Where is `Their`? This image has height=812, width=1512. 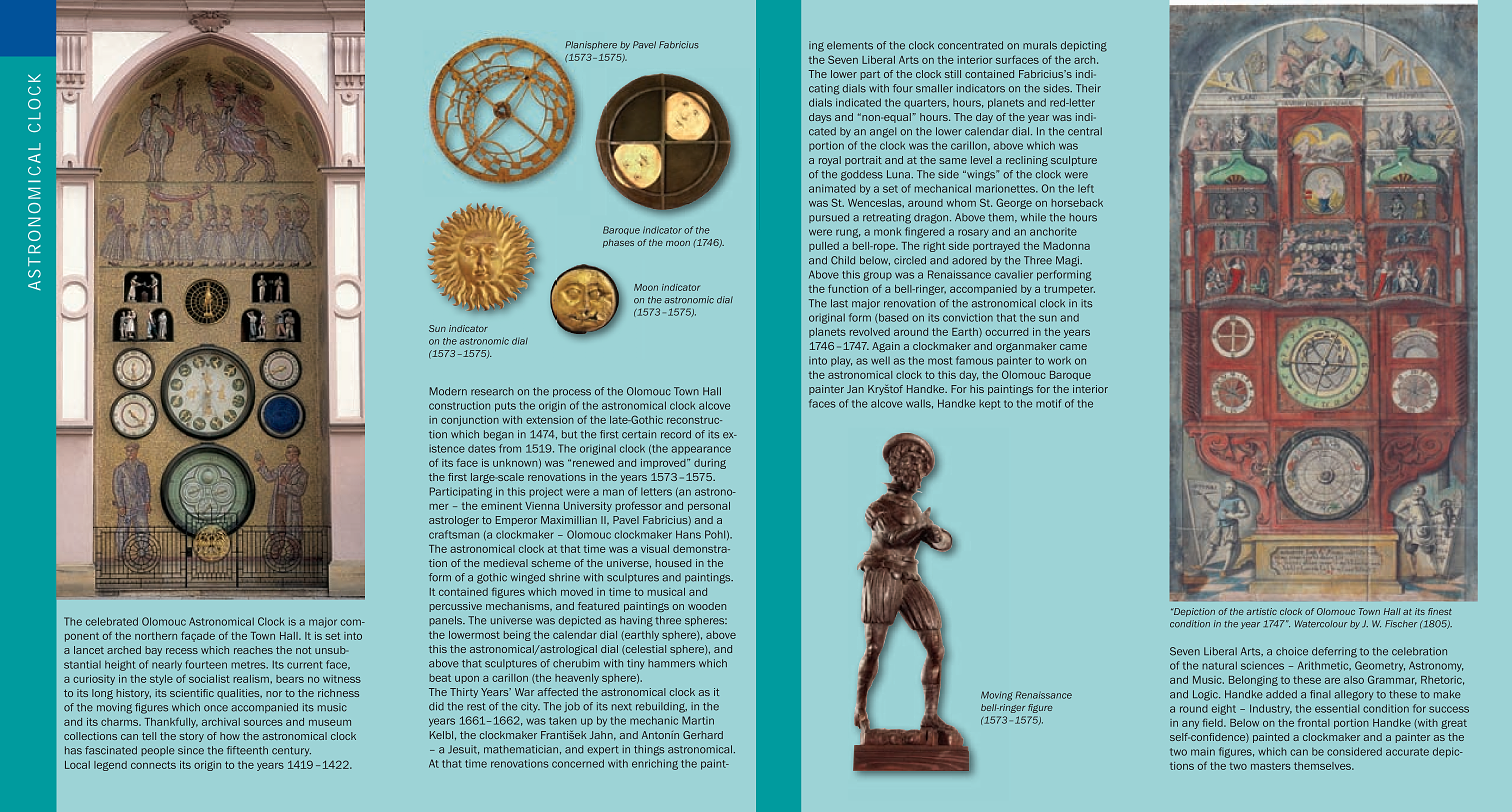 Their is located at coordinates (1088, 88).
